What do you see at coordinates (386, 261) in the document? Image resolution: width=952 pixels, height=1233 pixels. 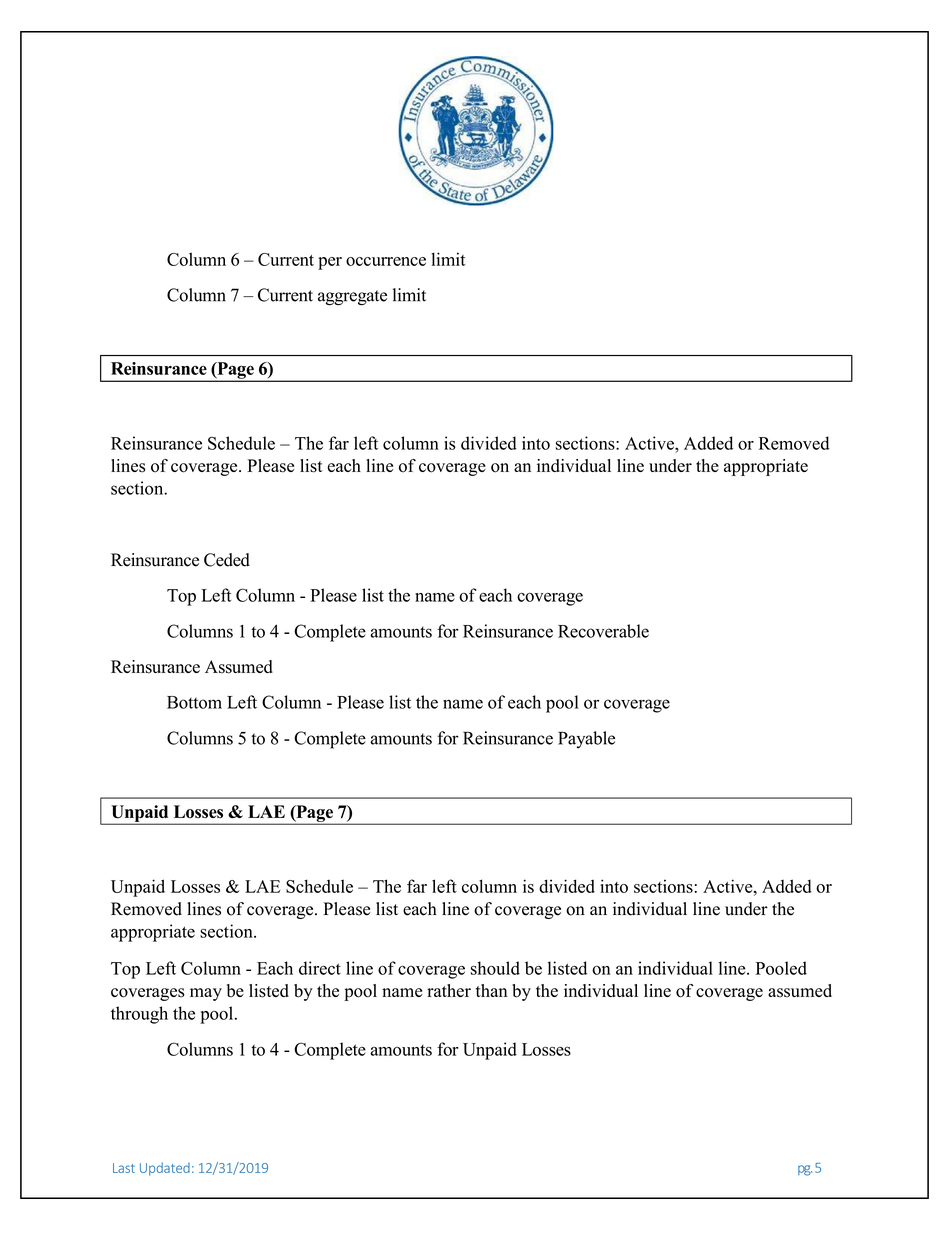 I see `occurrence` at bounding box center [386, 261].
